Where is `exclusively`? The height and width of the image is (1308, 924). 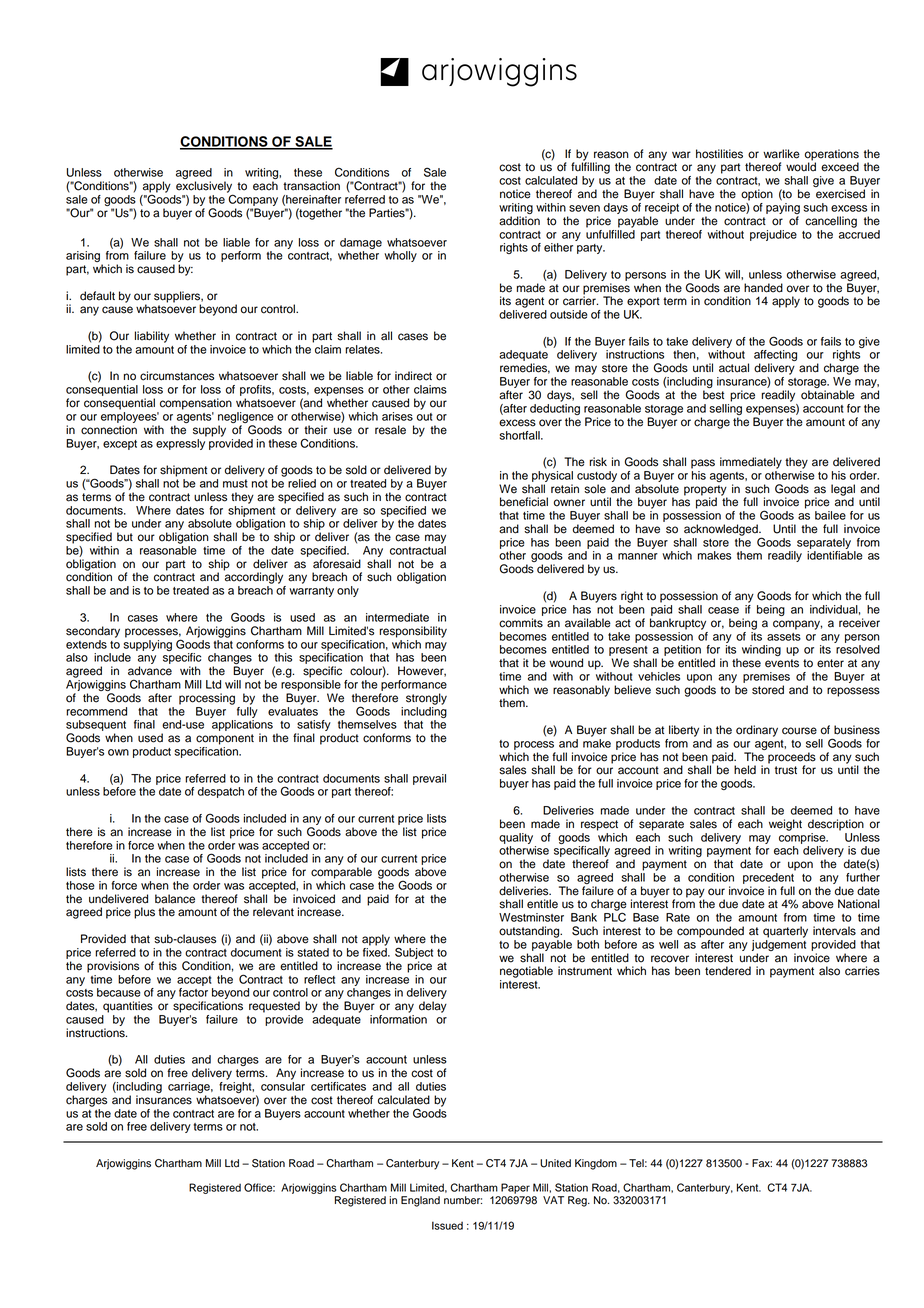
exclusively is located at coordinates (204, 188).
